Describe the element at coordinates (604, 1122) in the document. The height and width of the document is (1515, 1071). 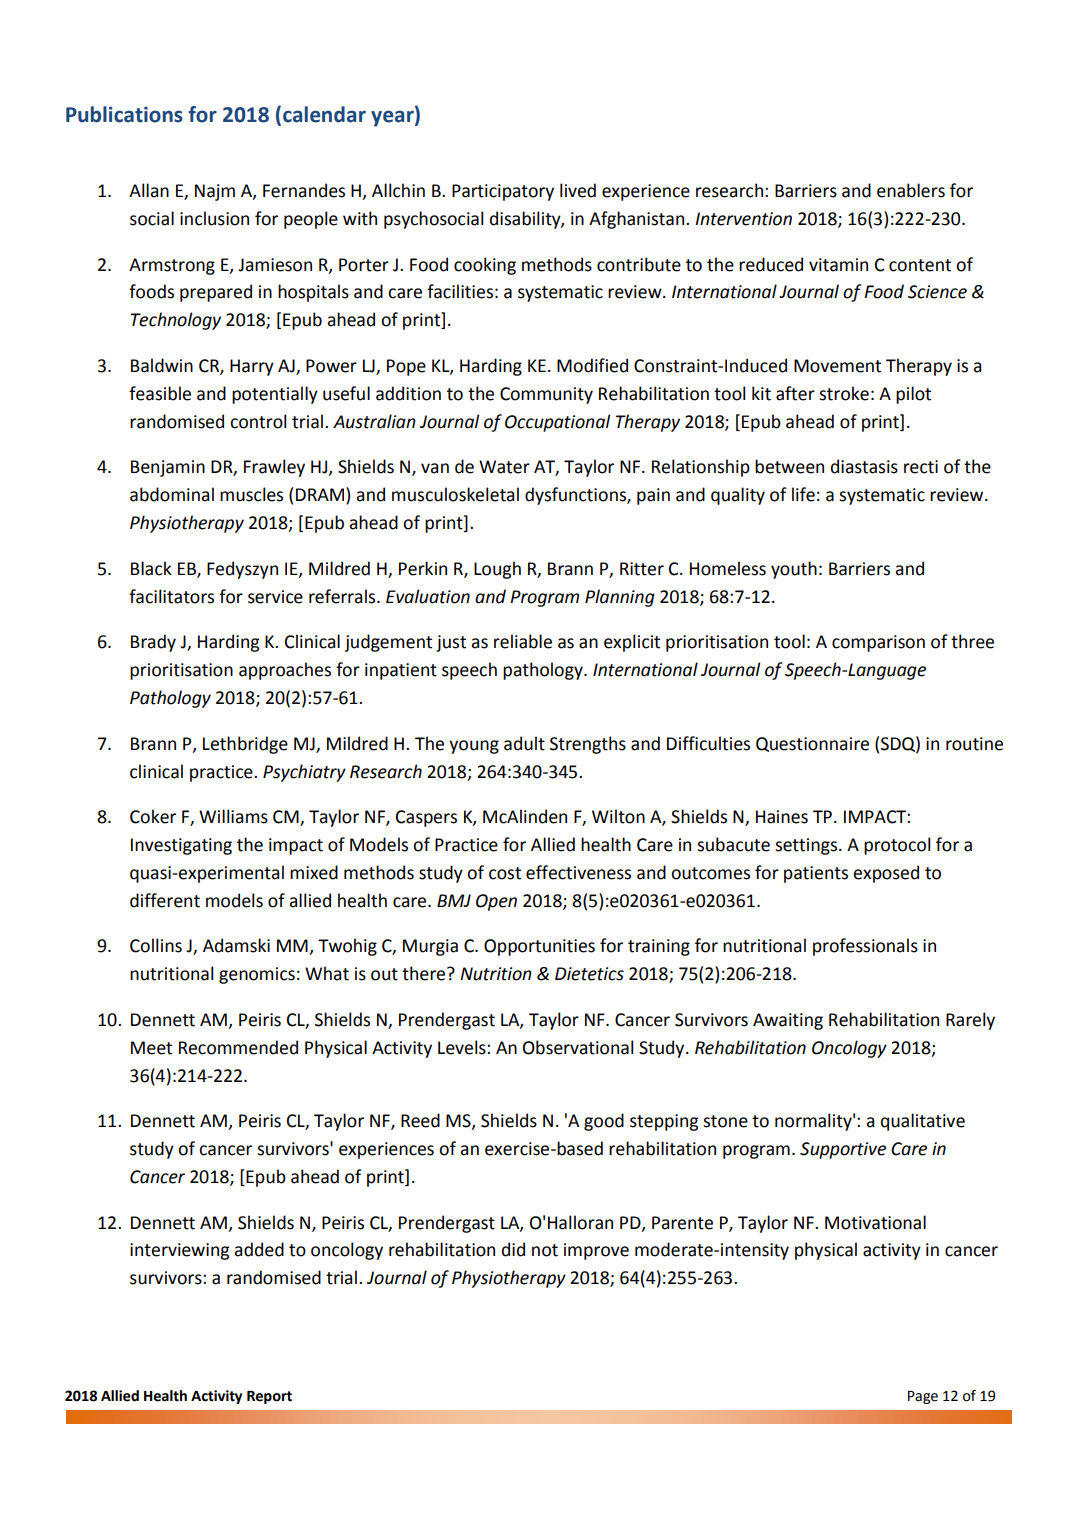
I see `good` at that location.
